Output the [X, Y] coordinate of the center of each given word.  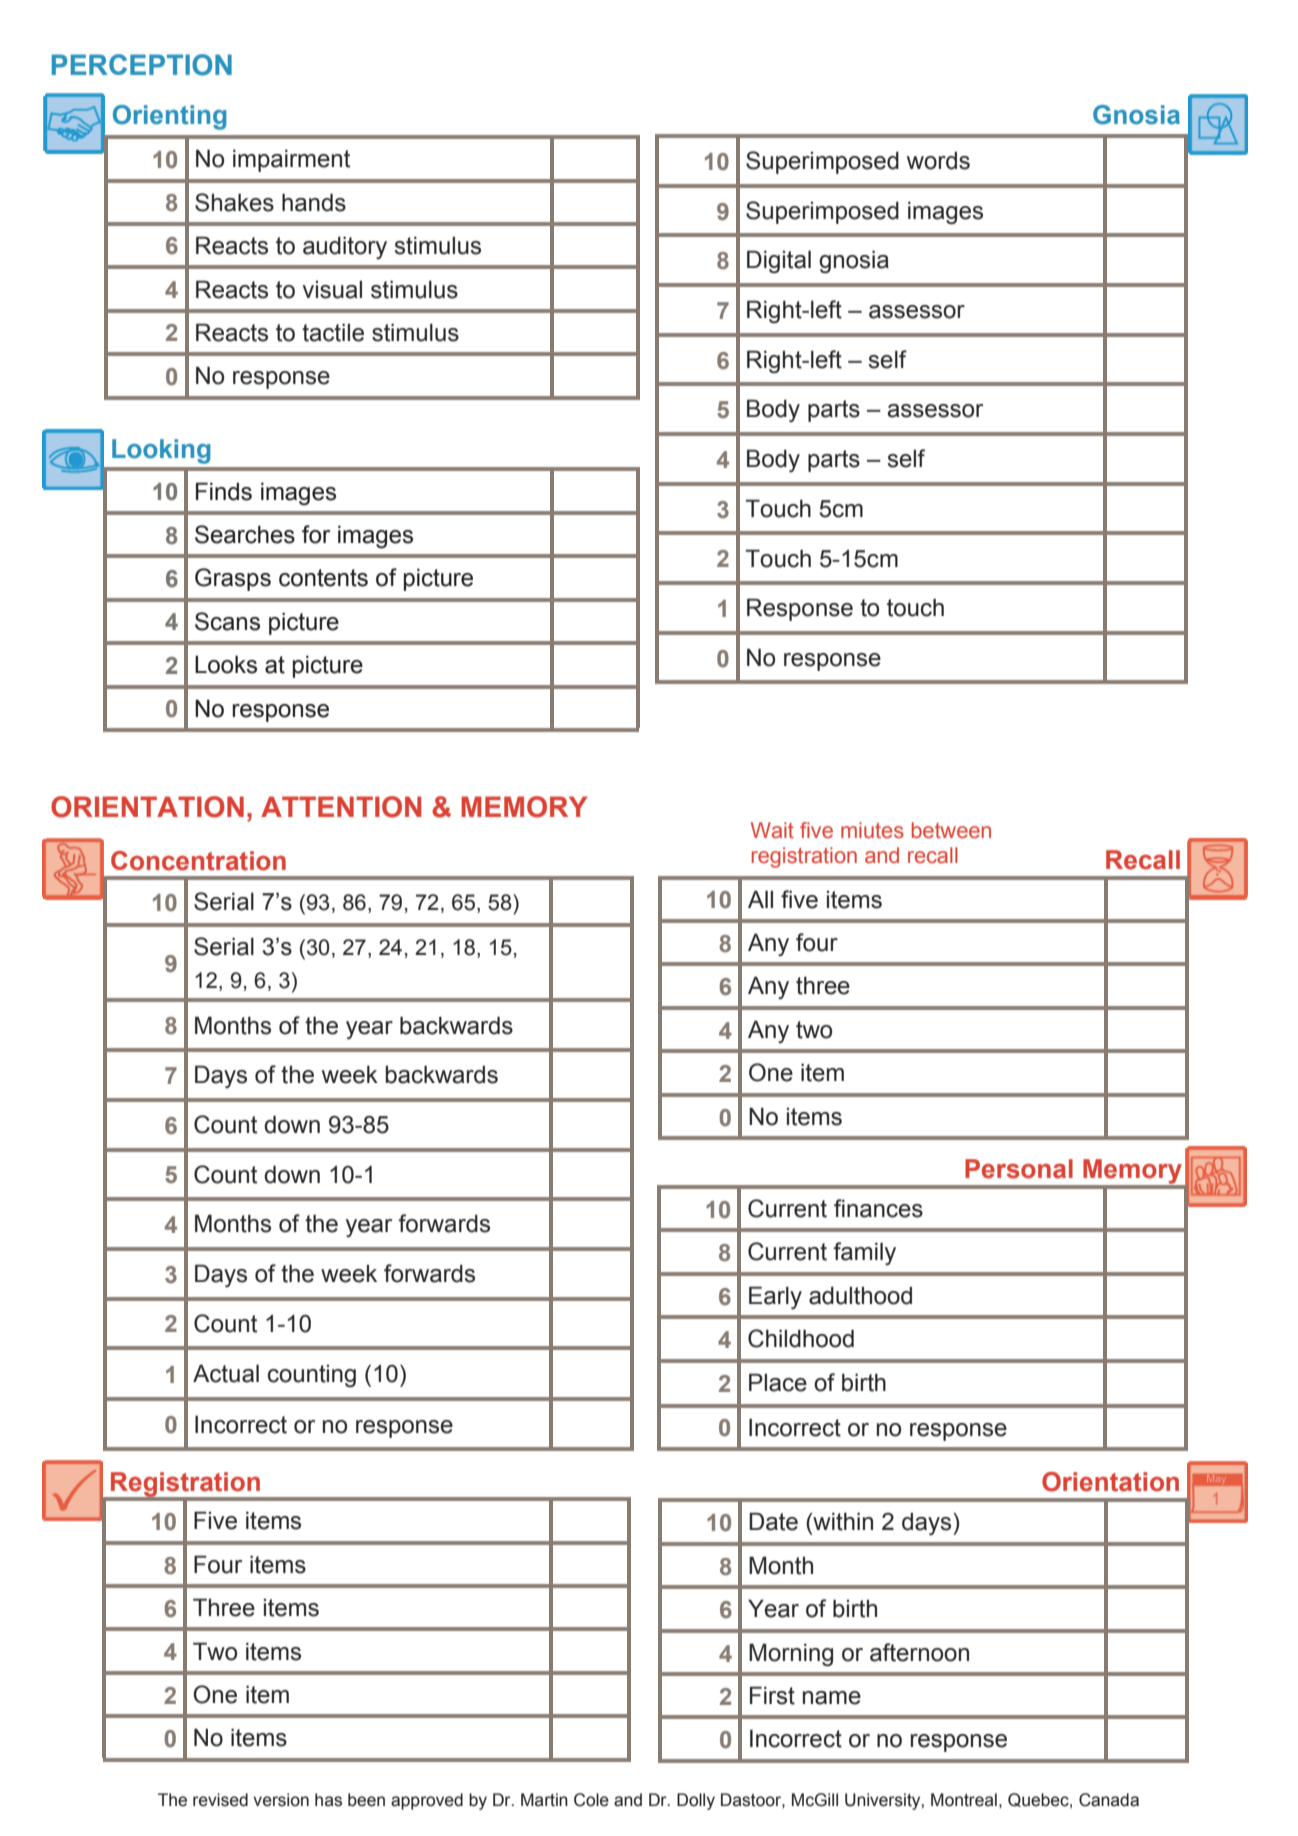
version [281, 1800]
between [951, 830]
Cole [591, 1800]
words [938, 161]
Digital [779, 262]
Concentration [198, 861]
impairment [291, 160]
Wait [772, 830]
